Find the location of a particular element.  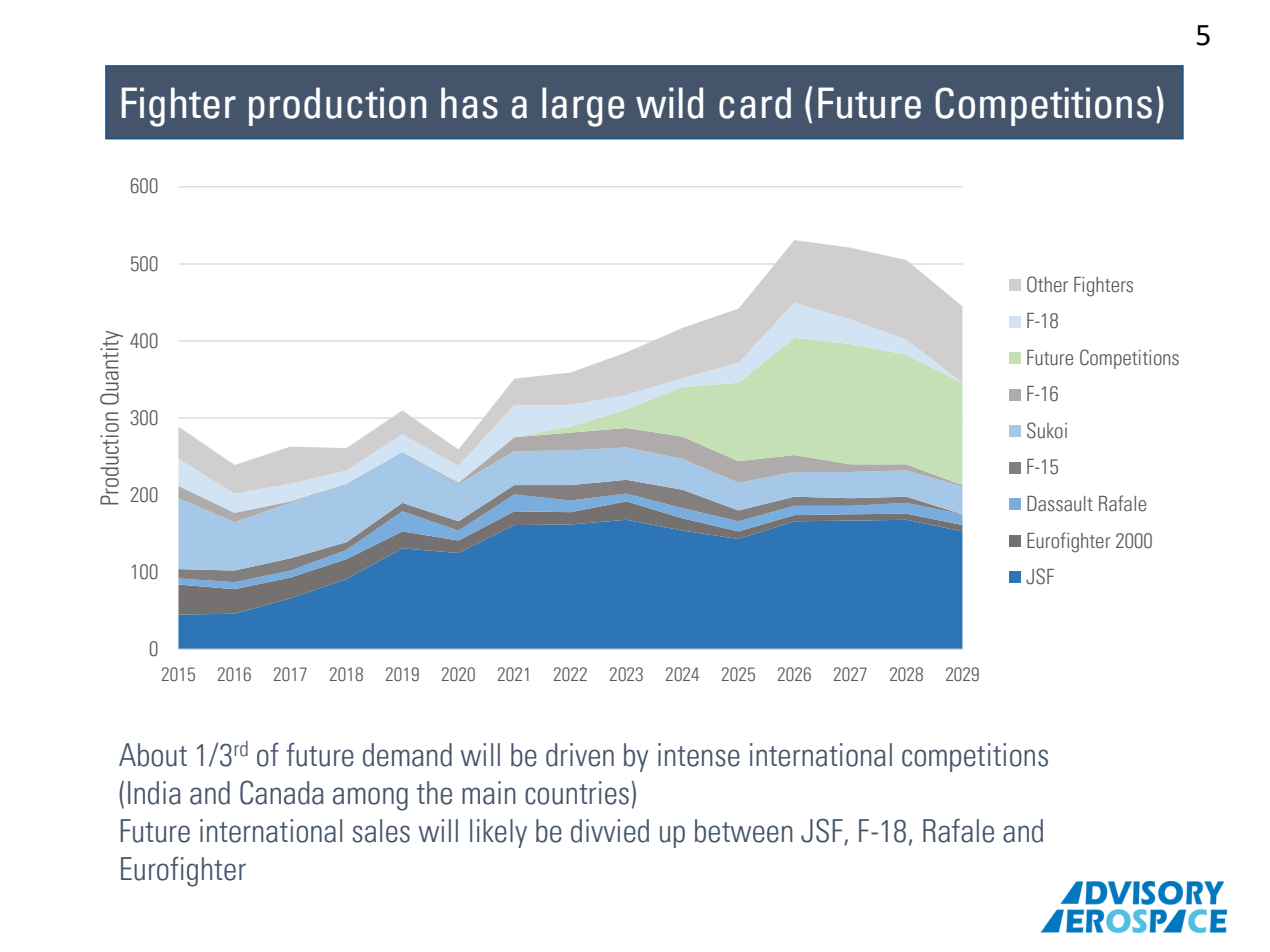

has is located at coordinates (469, 103).
